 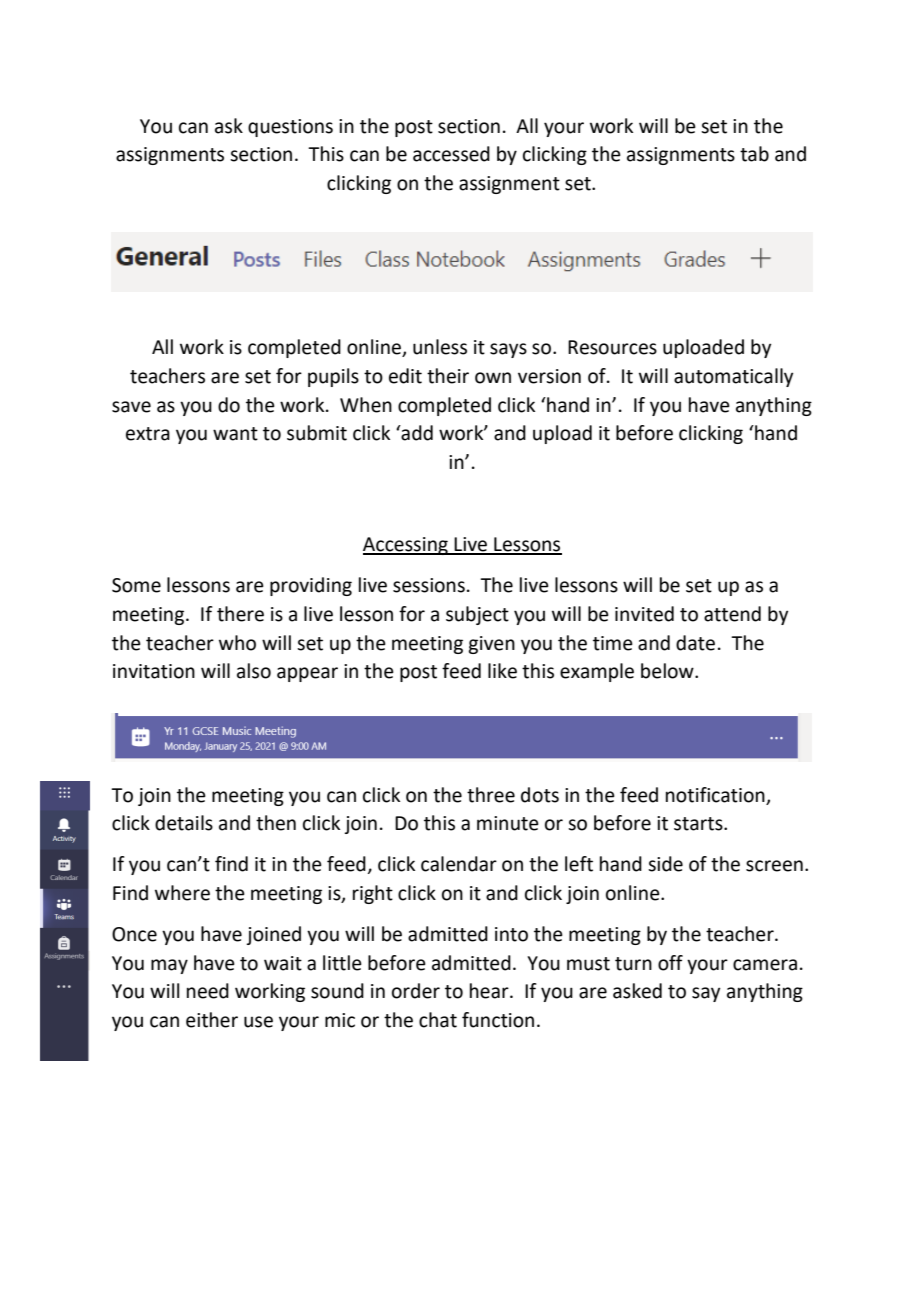 What do you see at coordinates (451, 154) in the screenshot?
I see `accessed` at bounding box center [451, 154].
